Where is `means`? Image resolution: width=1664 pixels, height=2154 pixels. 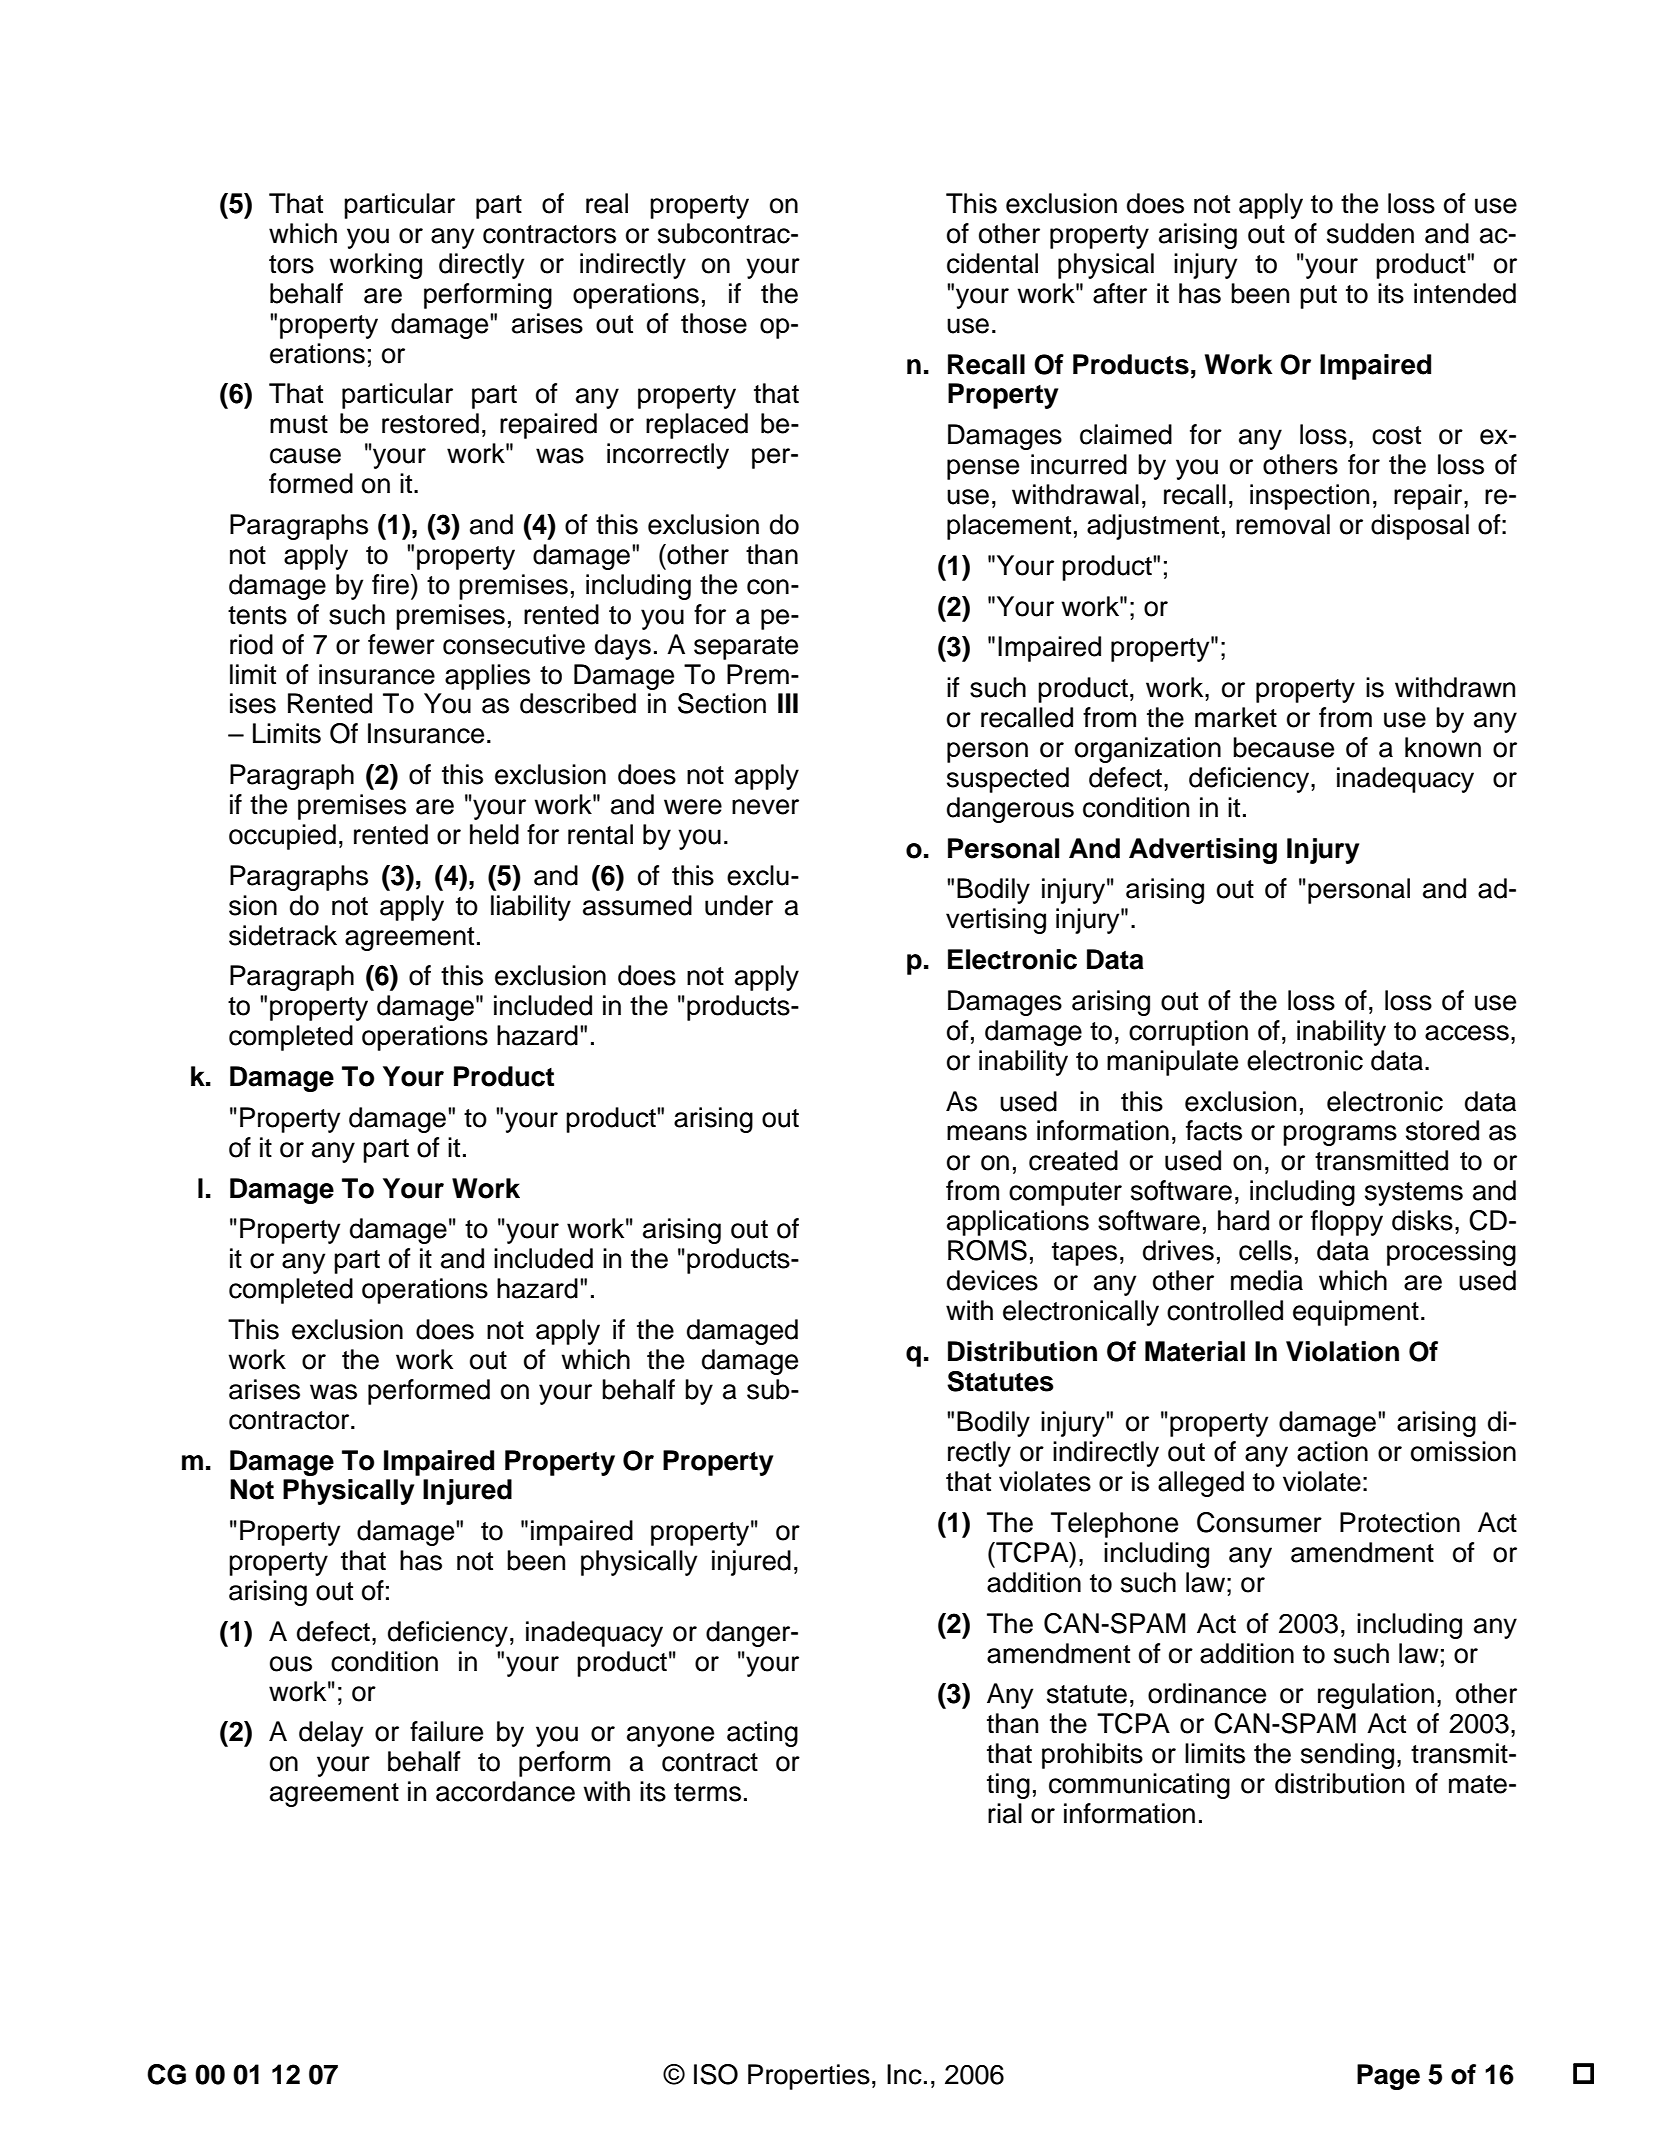
means is located at coordinates (987, 1133).
